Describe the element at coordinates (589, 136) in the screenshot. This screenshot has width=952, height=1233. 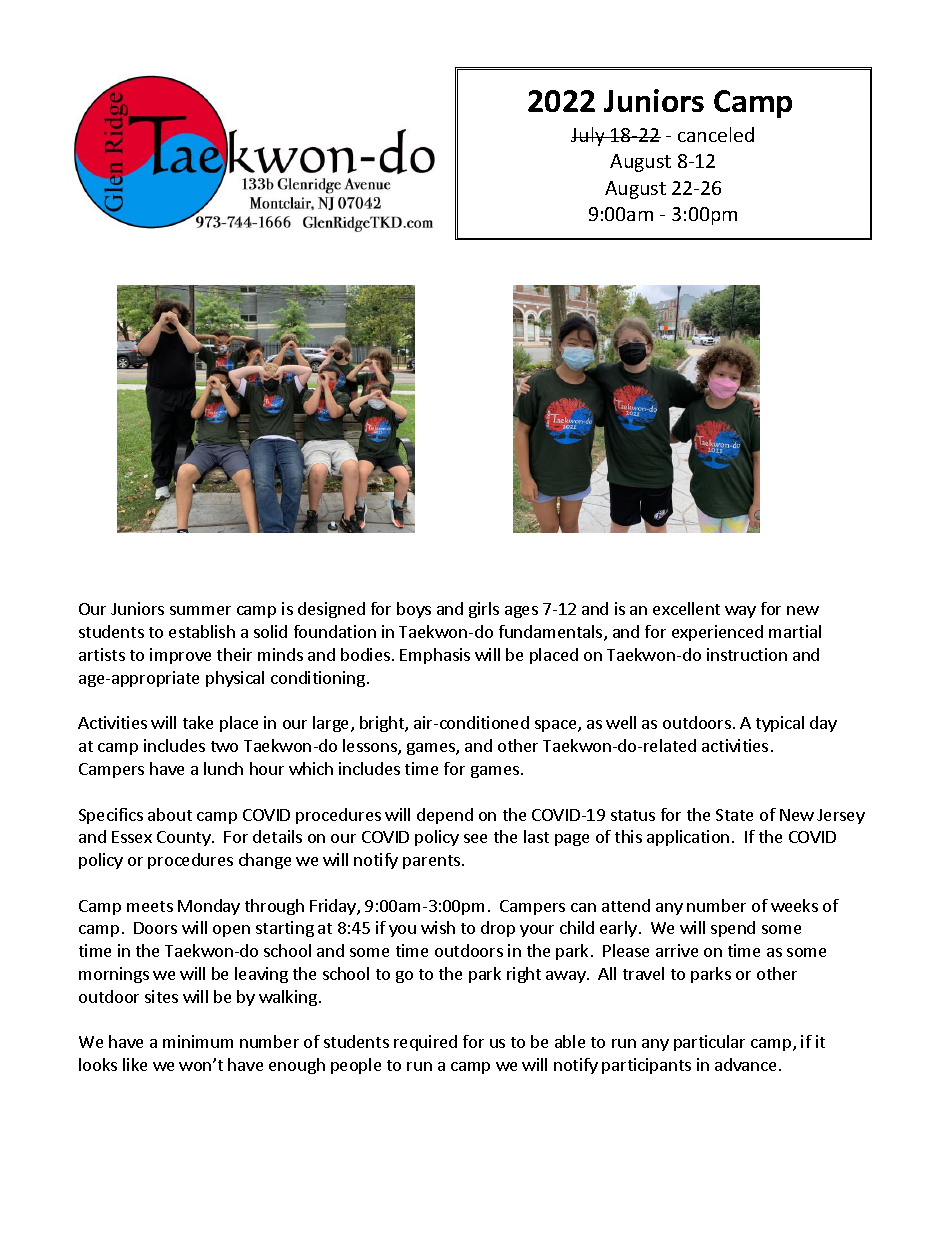
I see `July` at that location.
